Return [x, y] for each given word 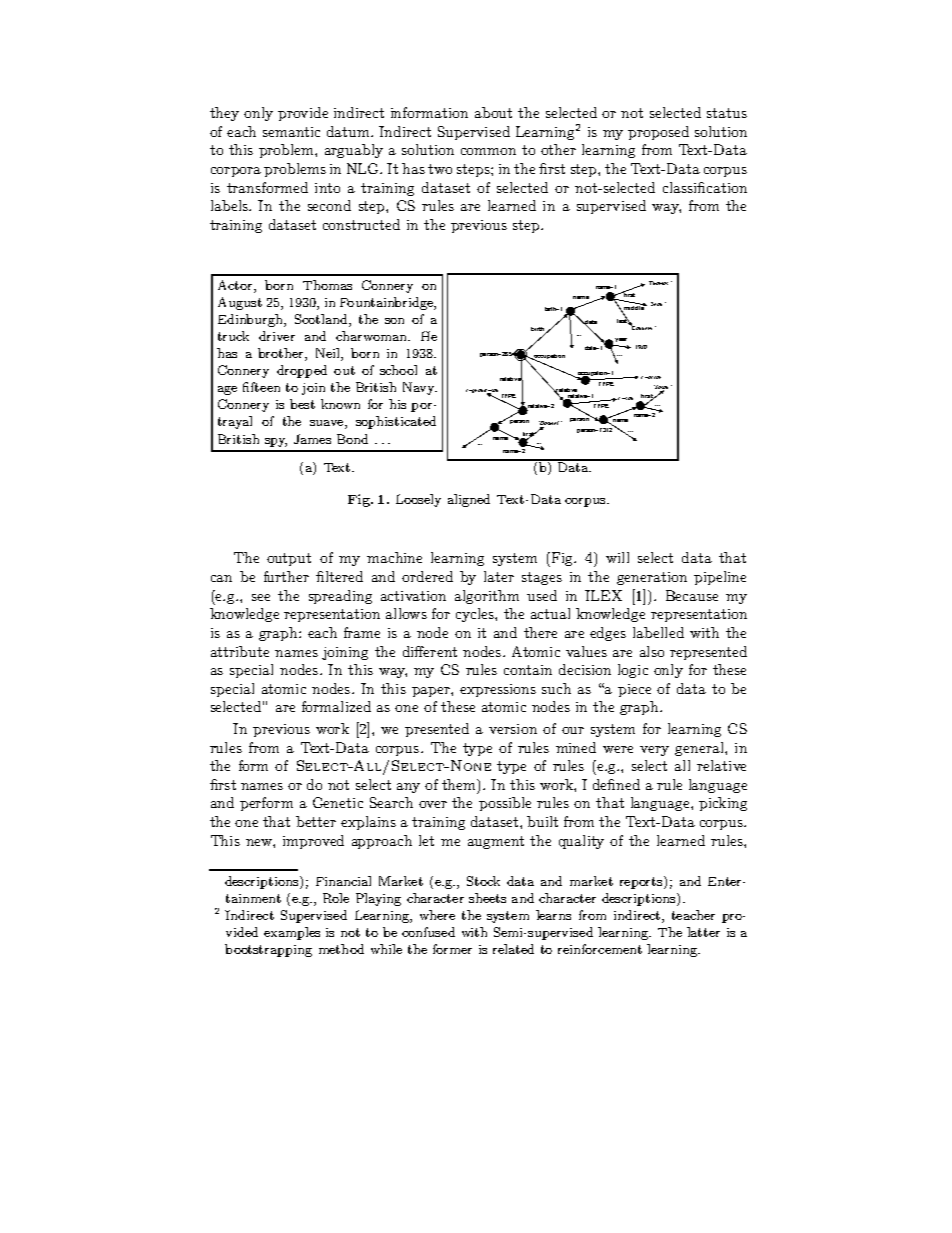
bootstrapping [268, 950]
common [488, 151]
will [617, 557]
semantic [291, 132]
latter [703, 932]
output [289, 559]
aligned [469, 500]
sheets [487, 898]
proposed [658, 133]
